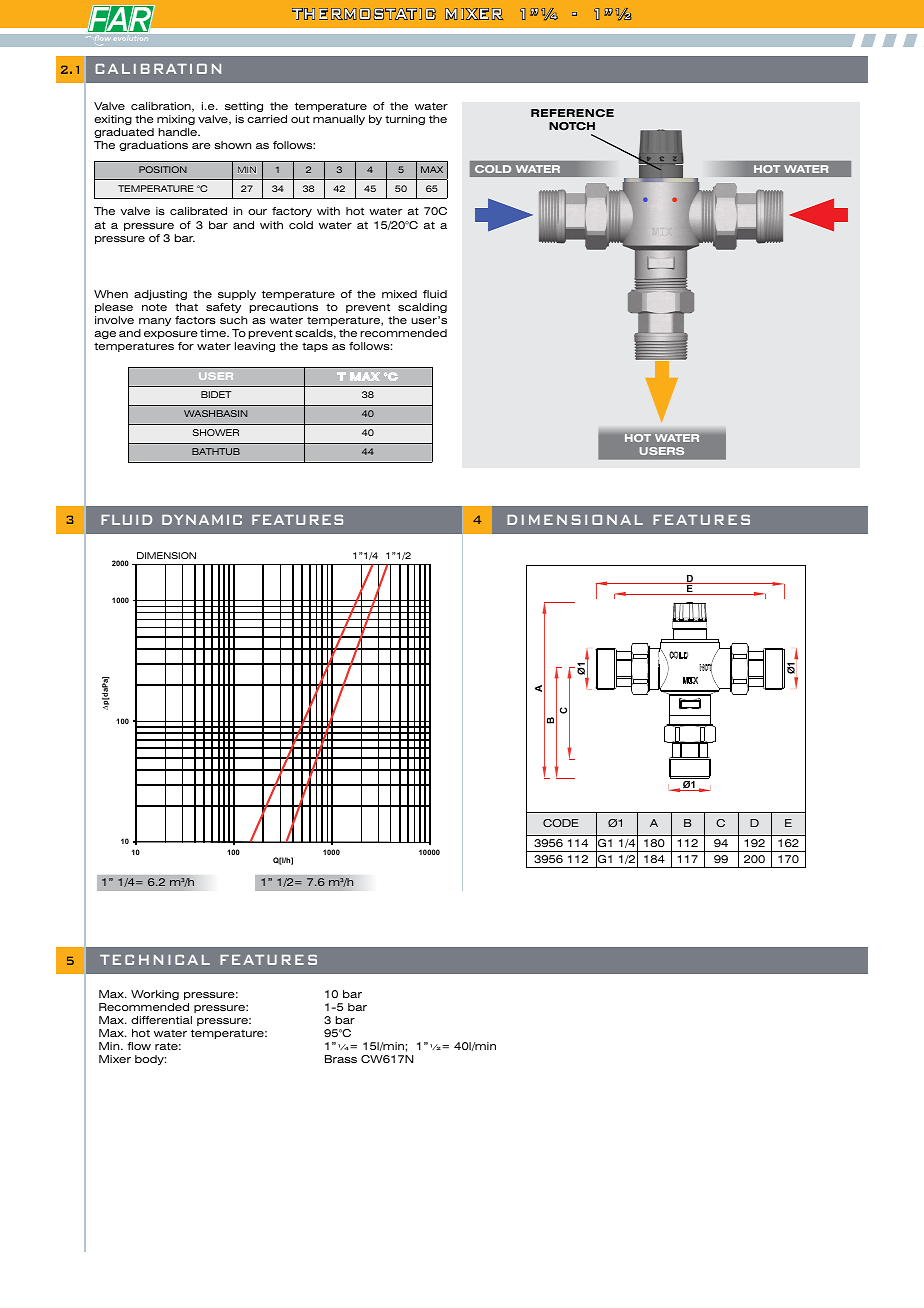 Image resolution: width=924 pixels, height=1308 pixels. Describe the element at coordinates (153, 146) in the screenshot. I see `graduations` at that location.
